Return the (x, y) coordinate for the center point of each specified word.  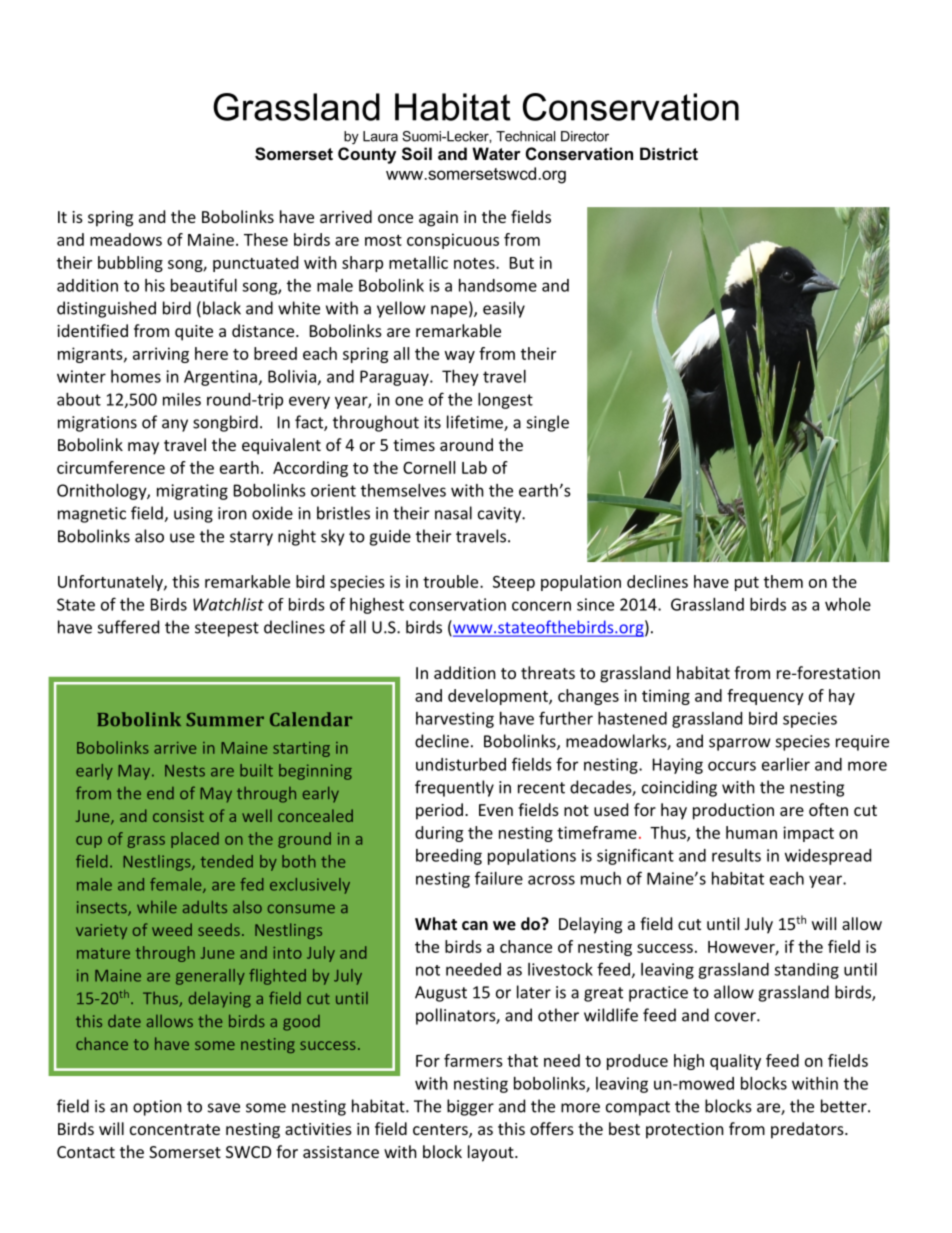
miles (182, 399)
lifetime (476, 423)
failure (499, 878)
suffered (128, 627)
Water (496, 153)
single (548, 423)
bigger (470, 1107)
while (157, 907)
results (736, 855)
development (499, 697)
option (157, 1108)
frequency (765, 697)
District (669, 153)
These (266, 239)
